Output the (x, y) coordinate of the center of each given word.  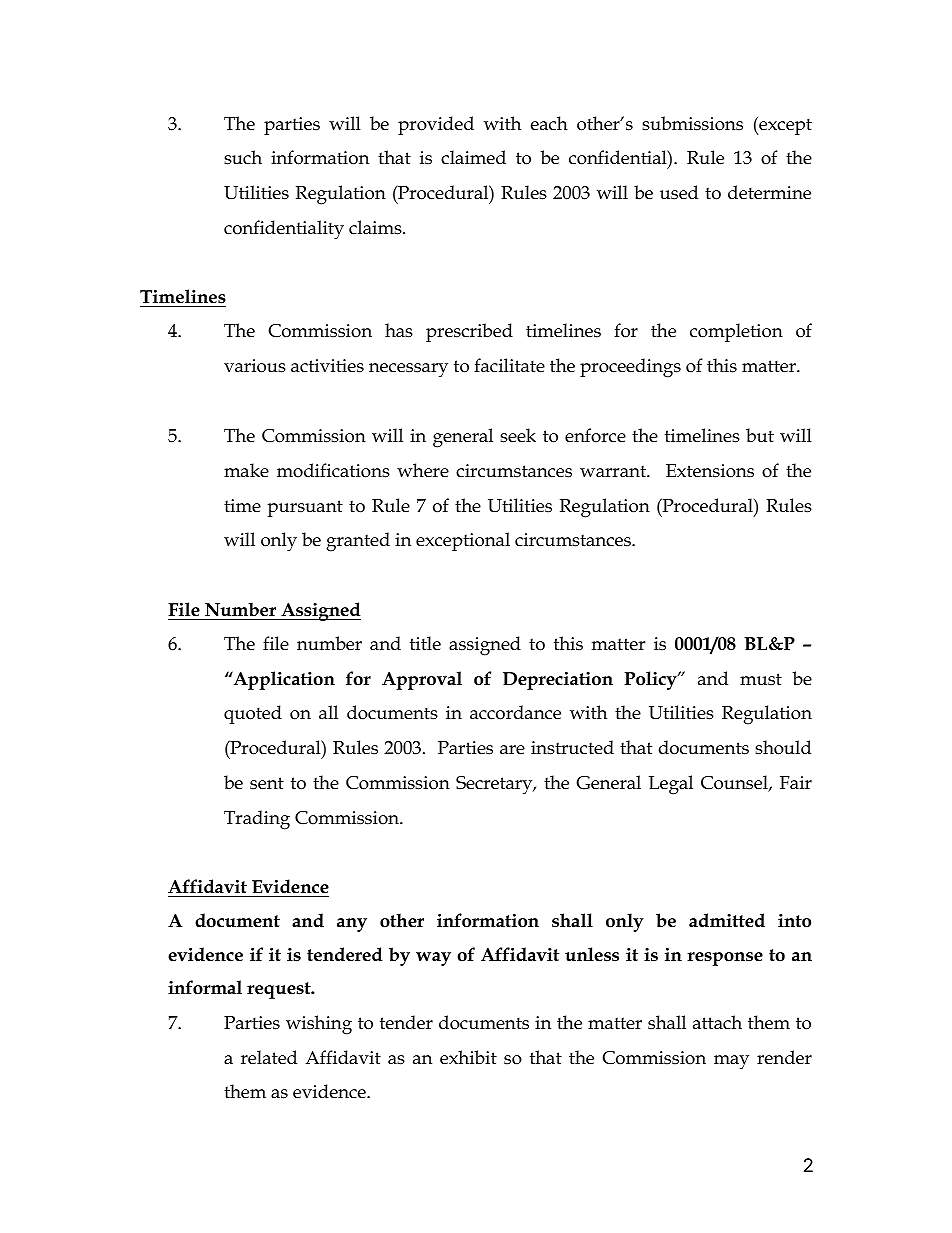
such (243, 157)
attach (717, 1022)
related (269, 1057)
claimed (473, 157)
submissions (692, 123)
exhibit (468, 1057)
